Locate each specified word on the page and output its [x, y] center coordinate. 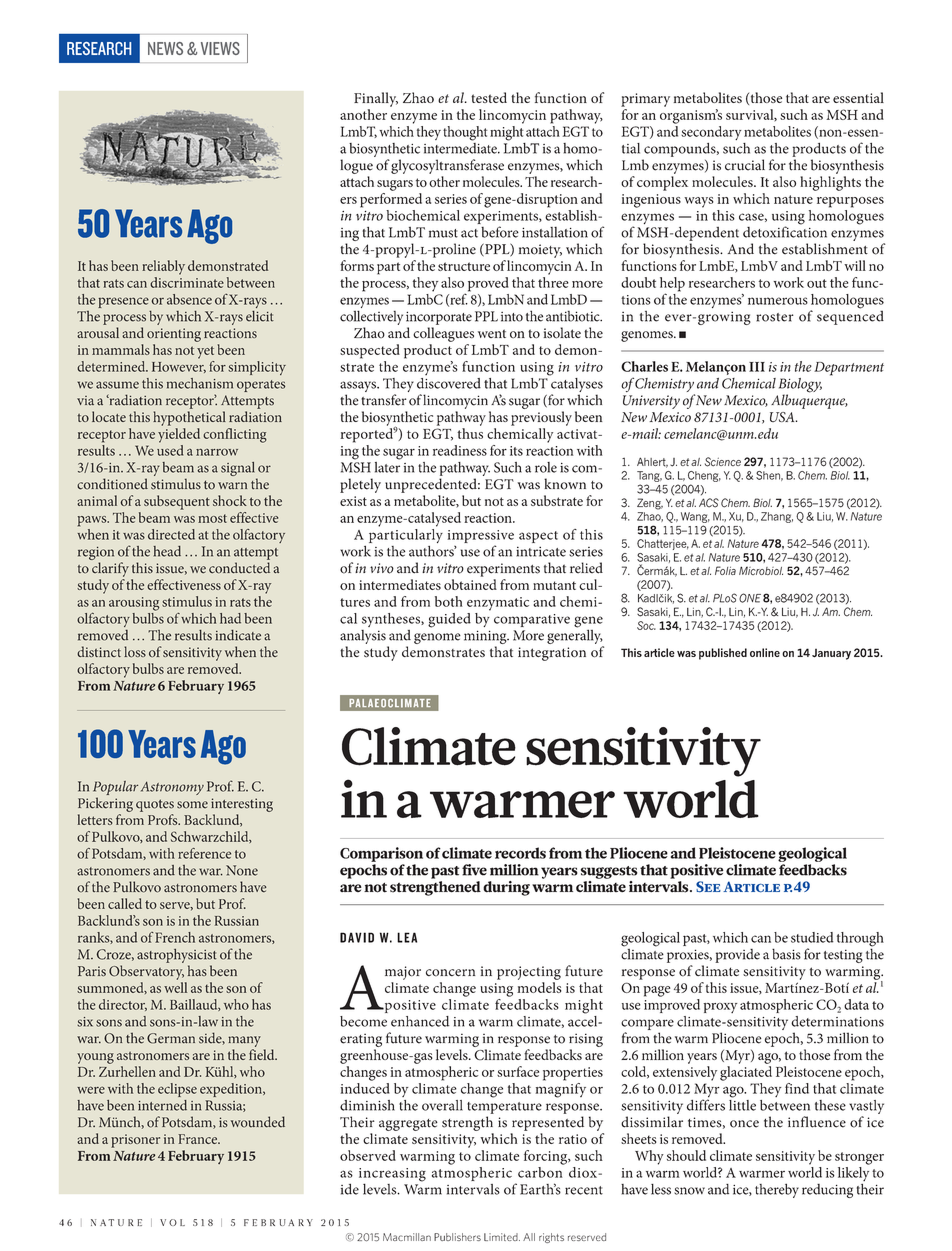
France [199, 1139]
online [765, 652]
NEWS [165, 48]
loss [135, 652]
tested [489, 97]
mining [486, 637]
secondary [711, 133]
